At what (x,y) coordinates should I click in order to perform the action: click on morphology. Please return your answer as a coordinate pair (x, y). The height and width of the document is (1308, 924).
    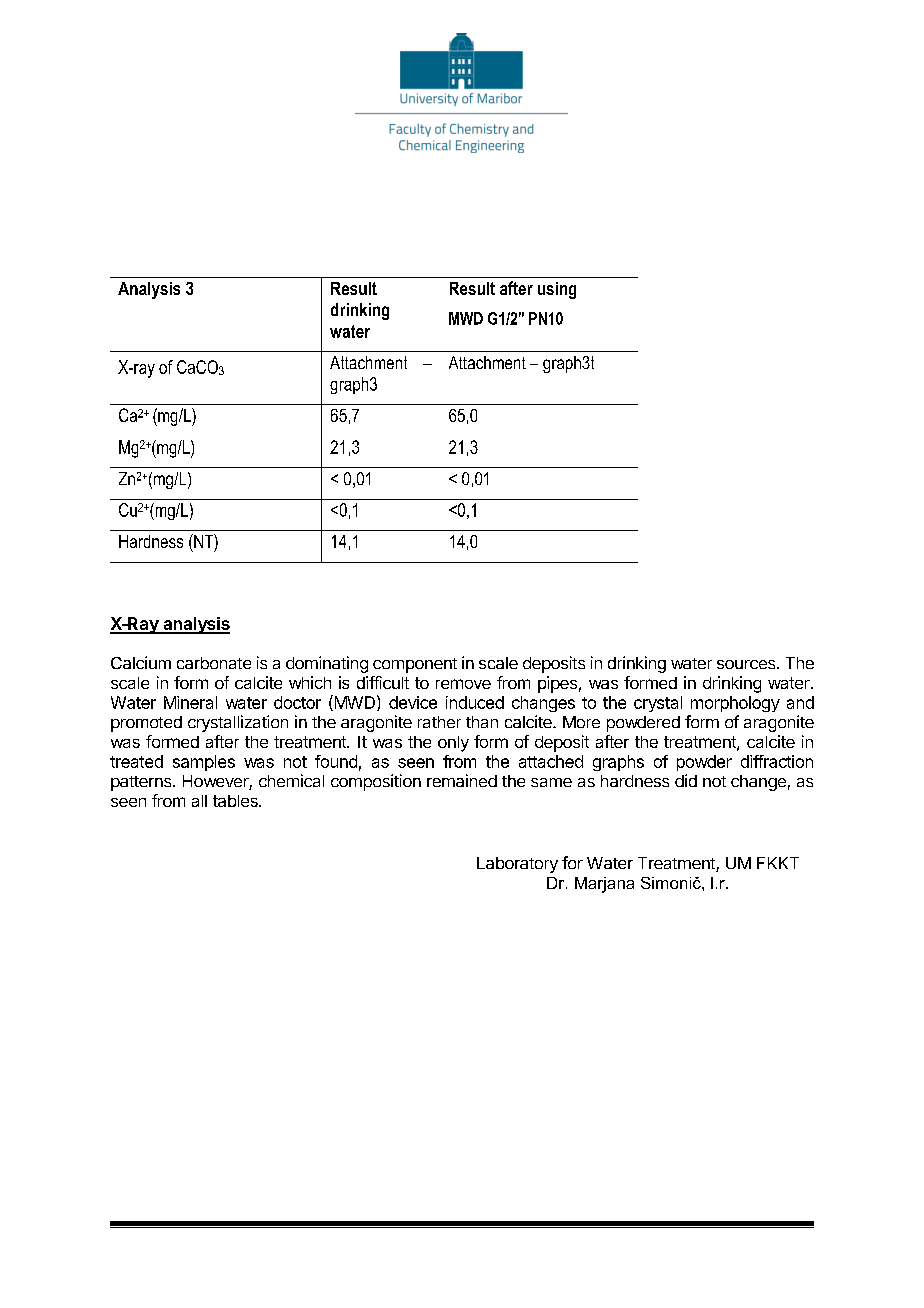
    Looking at the image, I should click on (735, 704).
